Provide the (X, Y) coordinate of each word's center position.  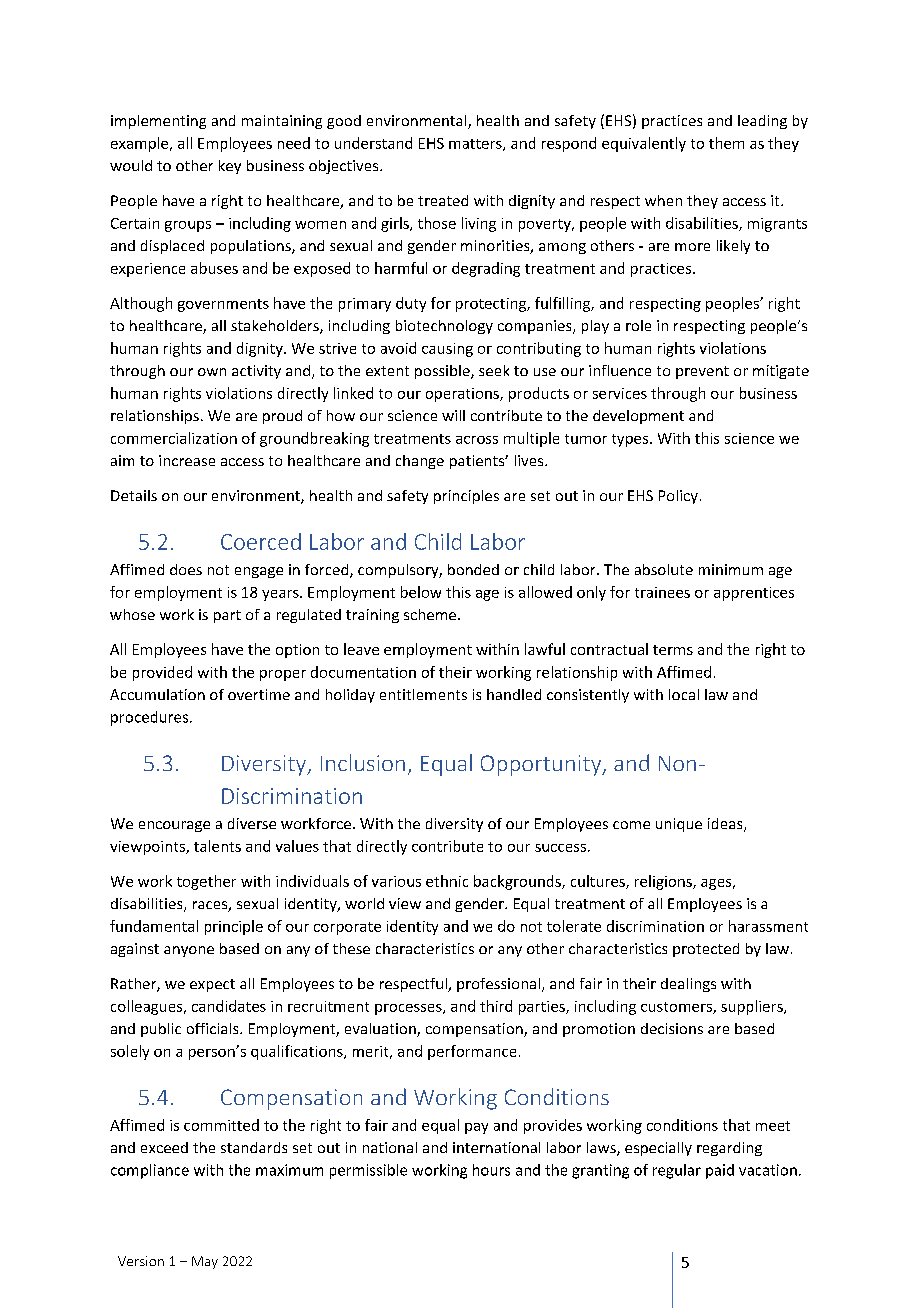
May (205, 1262)
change (420, 462)
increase (187, 460)
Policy (678, 497)
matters (476, 145)
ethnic (447, 881)
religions (664, 882)
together (206, 882)
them (726, 143)
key (230, 167)
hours (491, 1170)
